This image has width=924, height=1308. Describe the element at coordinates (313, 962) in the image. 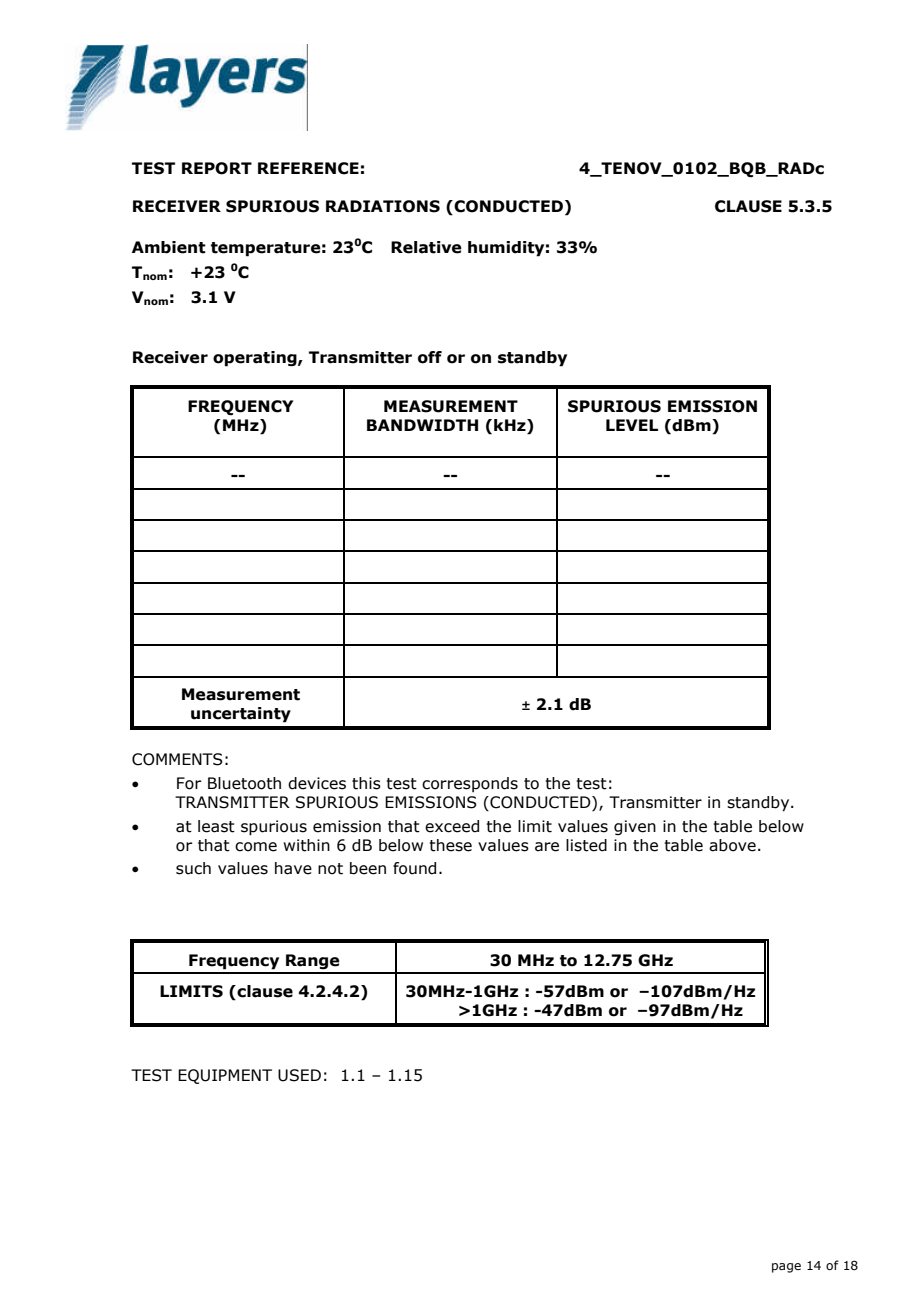

I see `Range` at that location.
